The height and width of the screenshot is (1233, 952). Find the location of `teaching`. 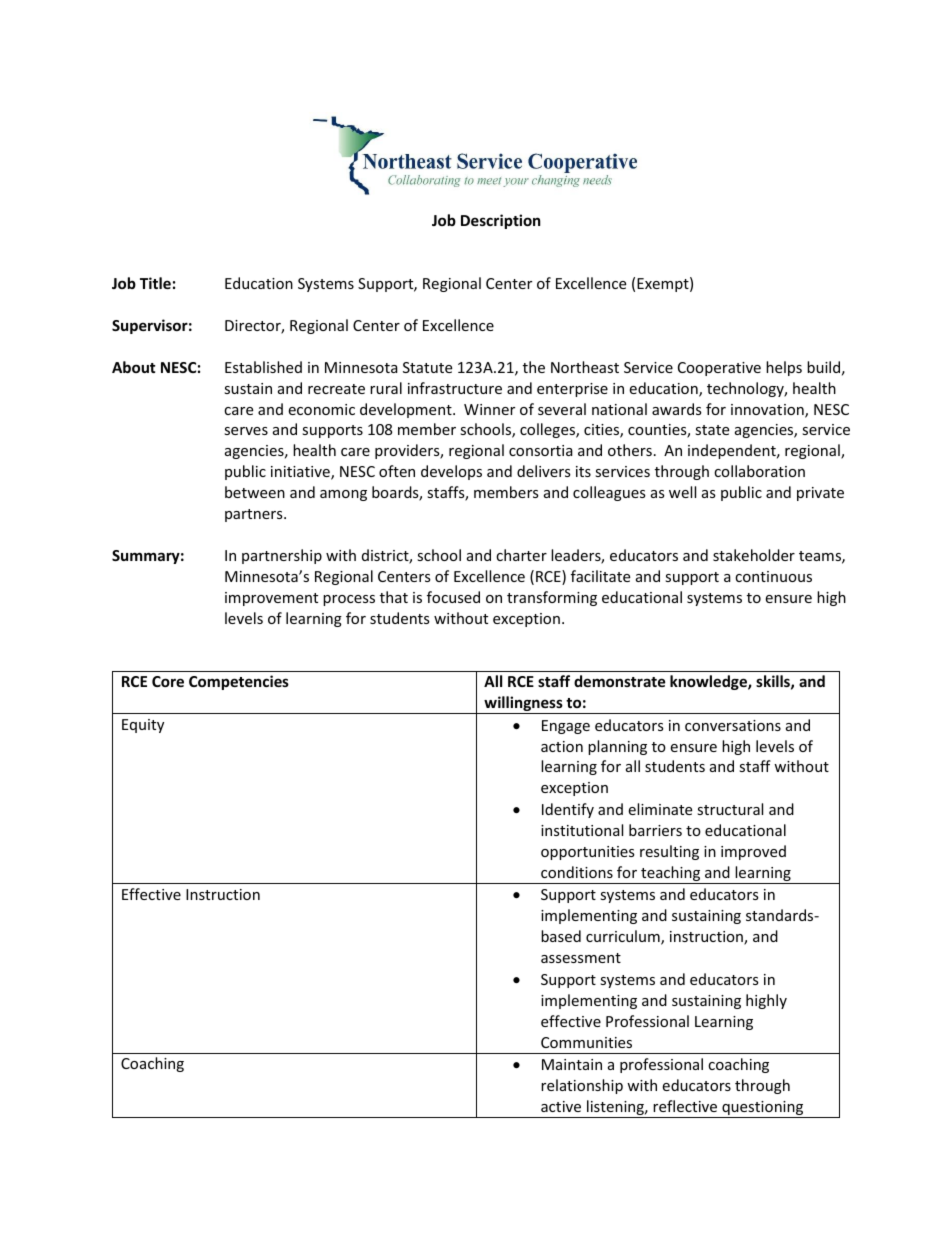

teaching is located at coordinates (671, 875).
